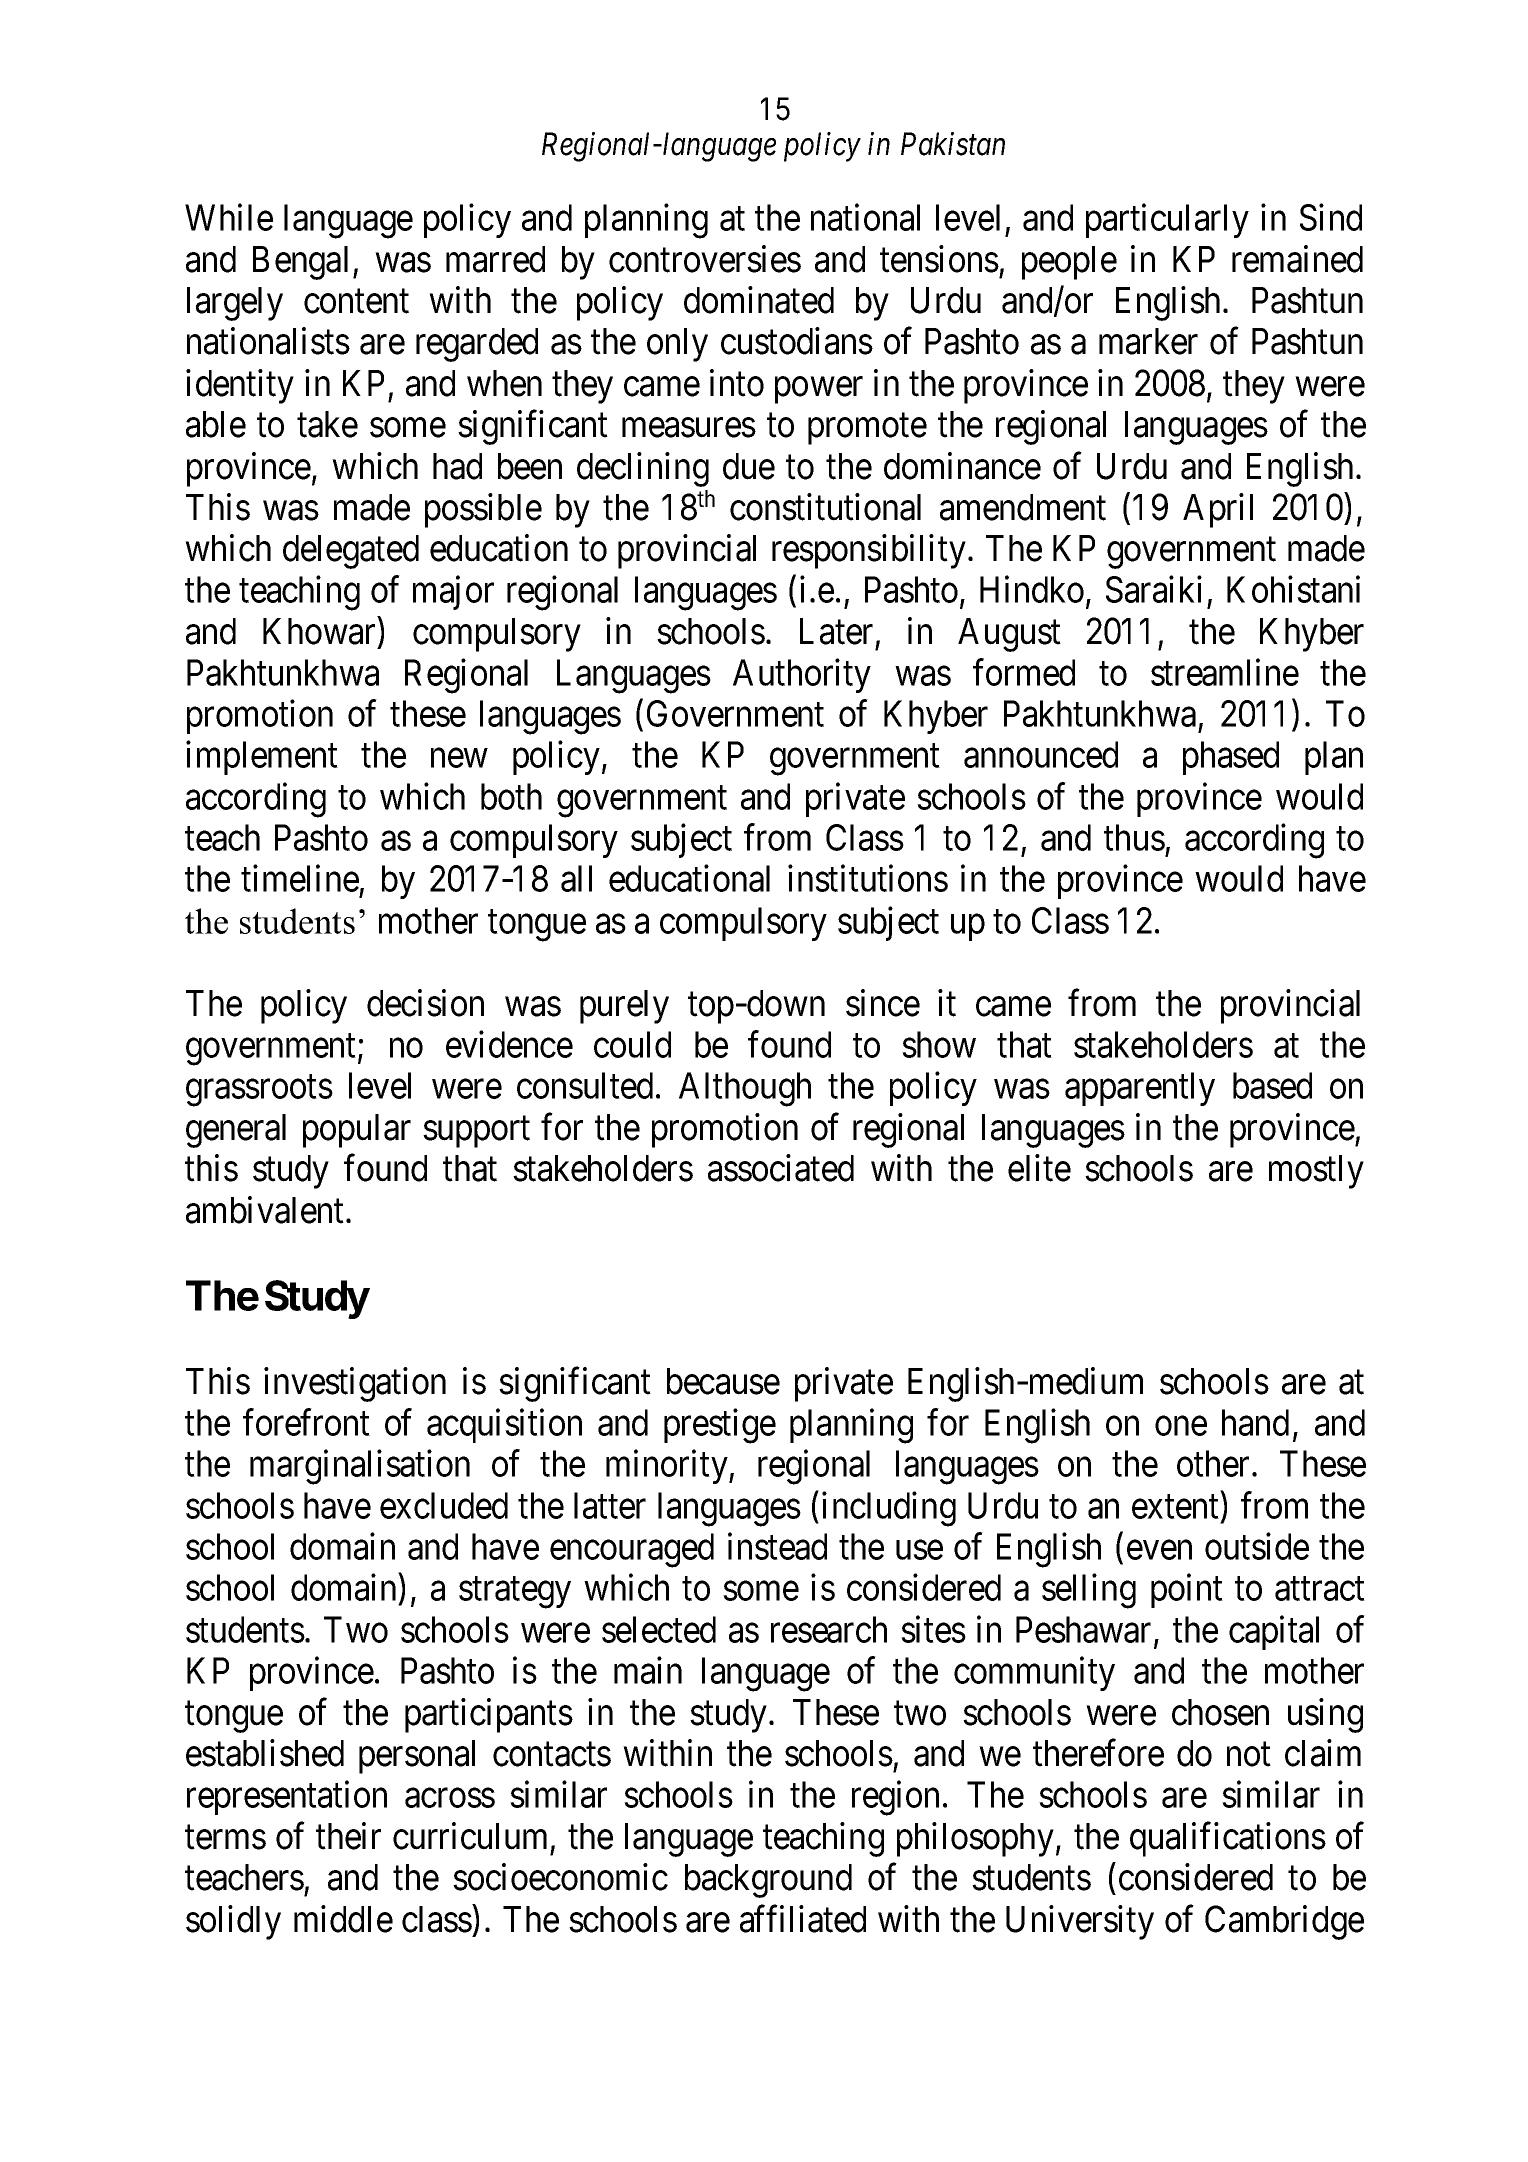 The width and height of the image is (1528, 2162). Describe the element at coordinates (1167, 221) in the image. I see `particularly` at that location.
